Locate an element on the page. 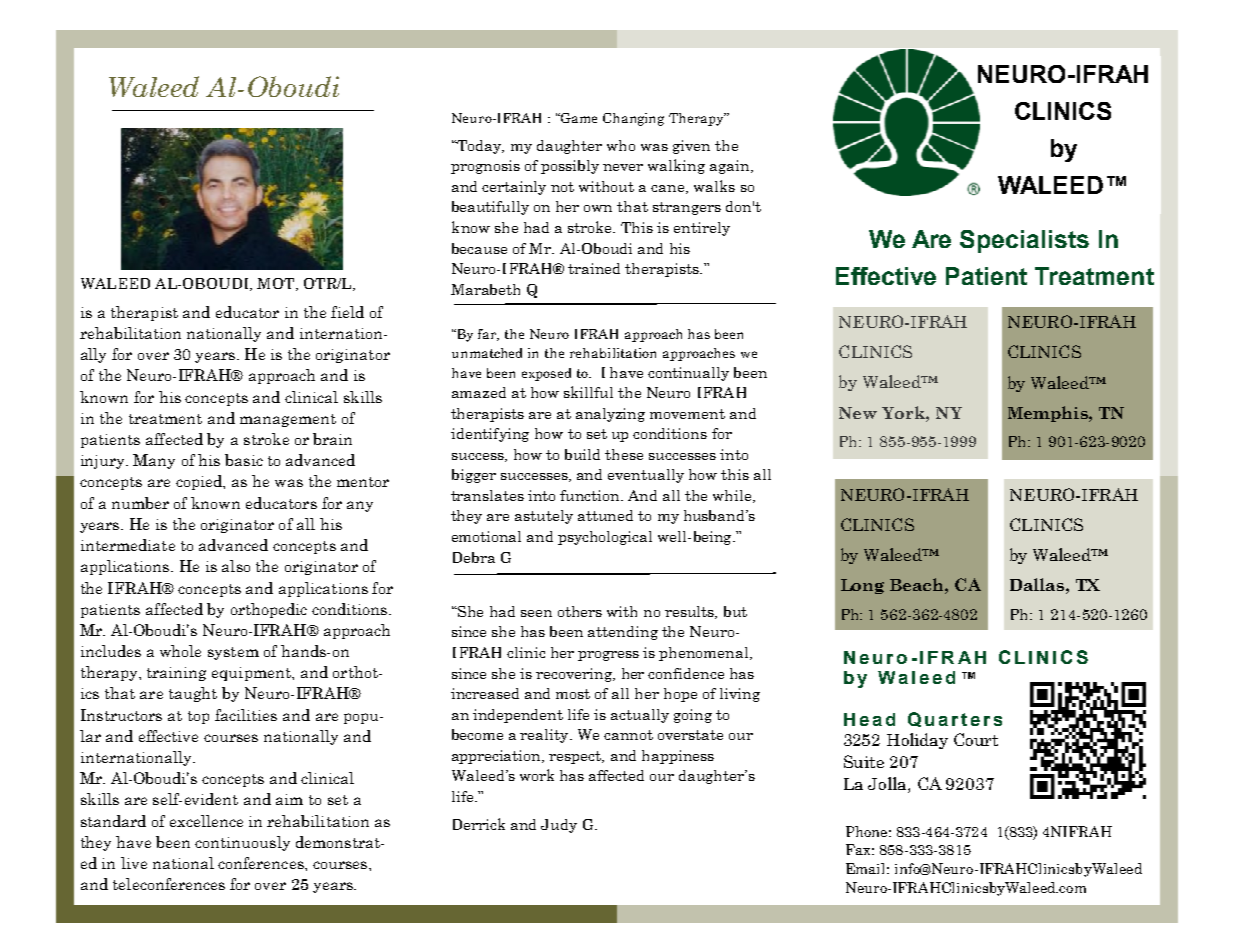 This image has width=1233, height=952. again is located at coordinates (731, 167).
